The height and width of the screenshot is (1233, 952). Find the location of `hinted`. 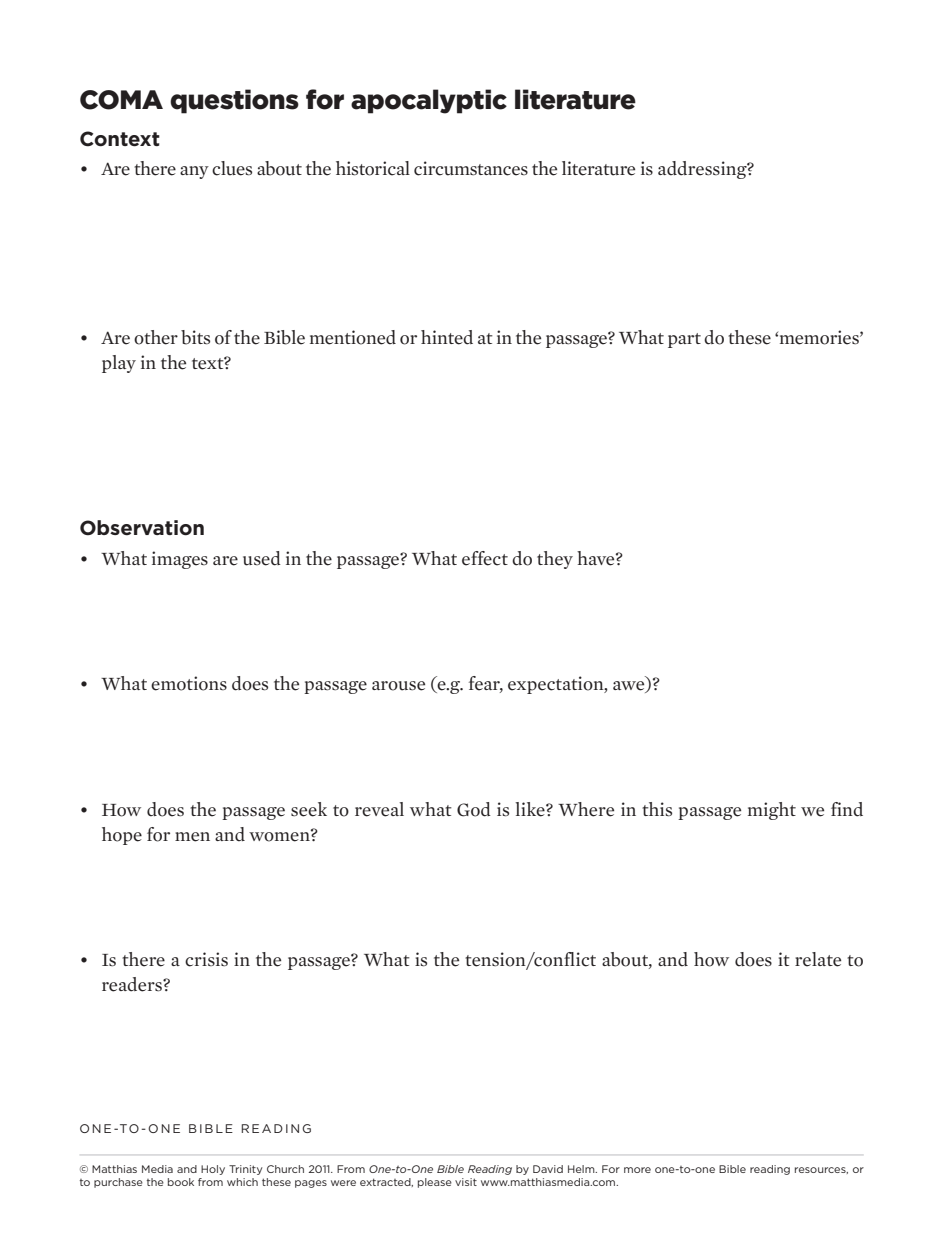

hinted is located at coordinates (447, 337).
